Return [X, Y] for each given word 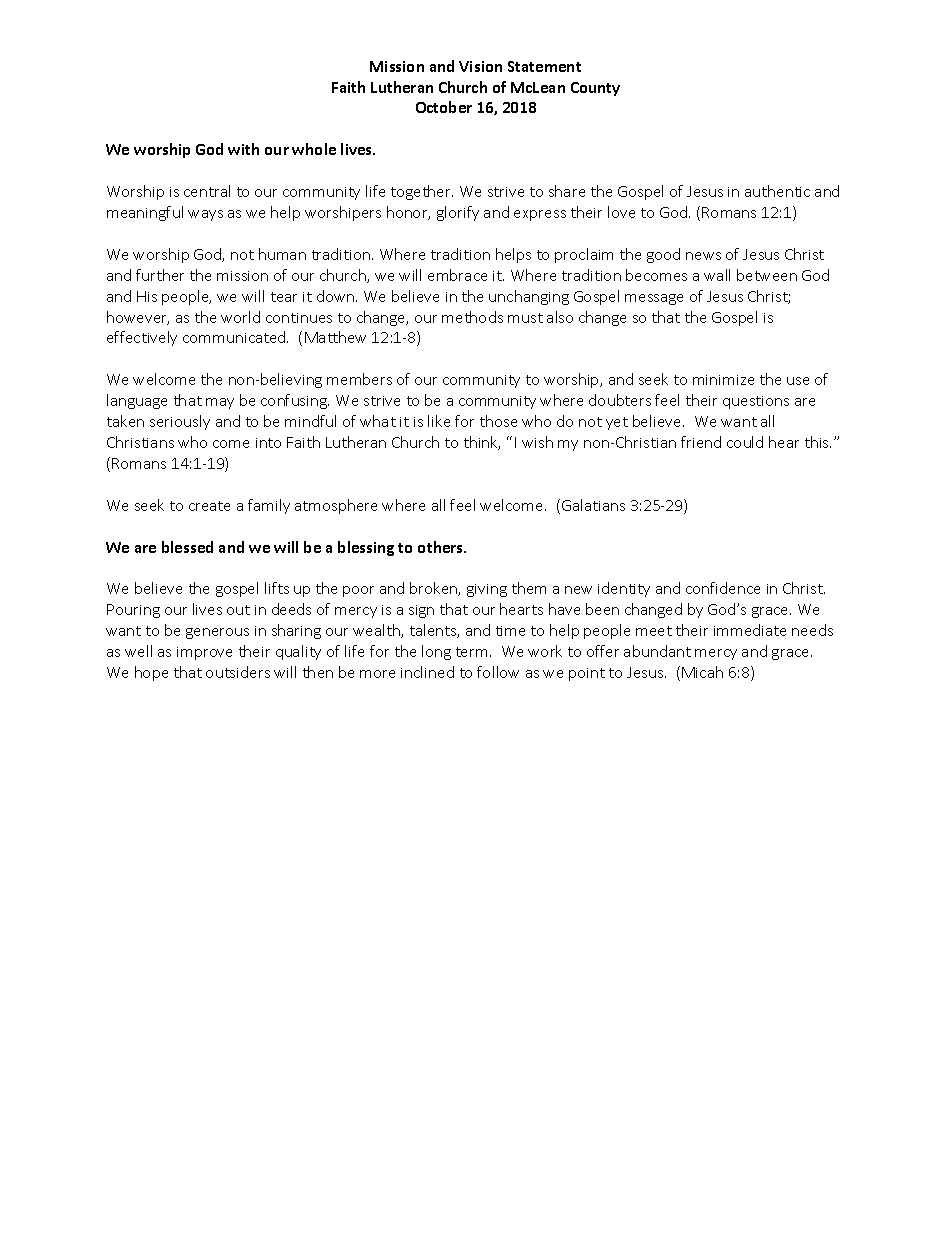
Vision [480, 66]
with [243, 149]
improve [204, 653]
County [595, 89]
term [471, 652]
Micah [702, 672]
